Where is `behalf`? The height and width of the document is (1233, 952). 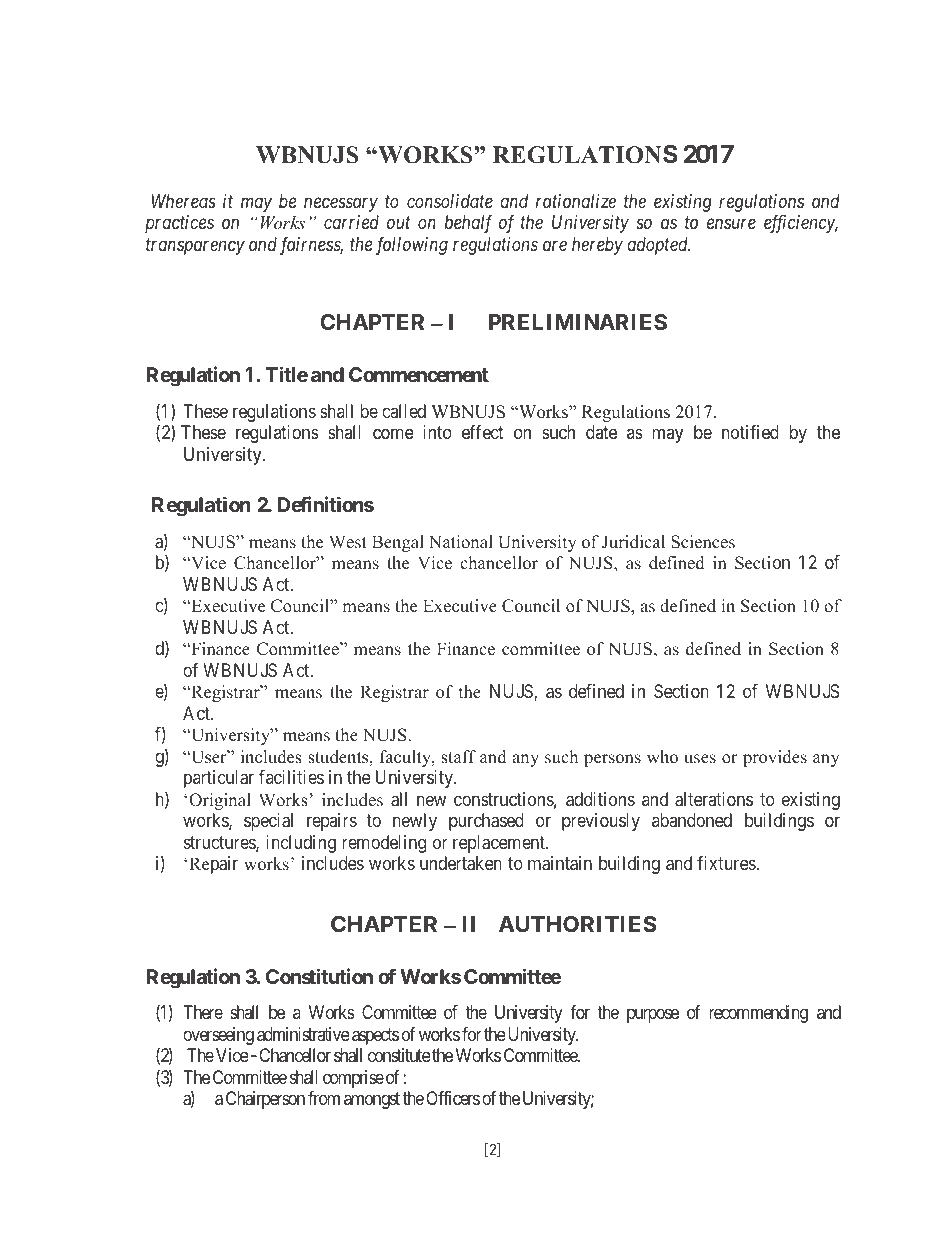
behalf is located at coordinates (468, 224).
